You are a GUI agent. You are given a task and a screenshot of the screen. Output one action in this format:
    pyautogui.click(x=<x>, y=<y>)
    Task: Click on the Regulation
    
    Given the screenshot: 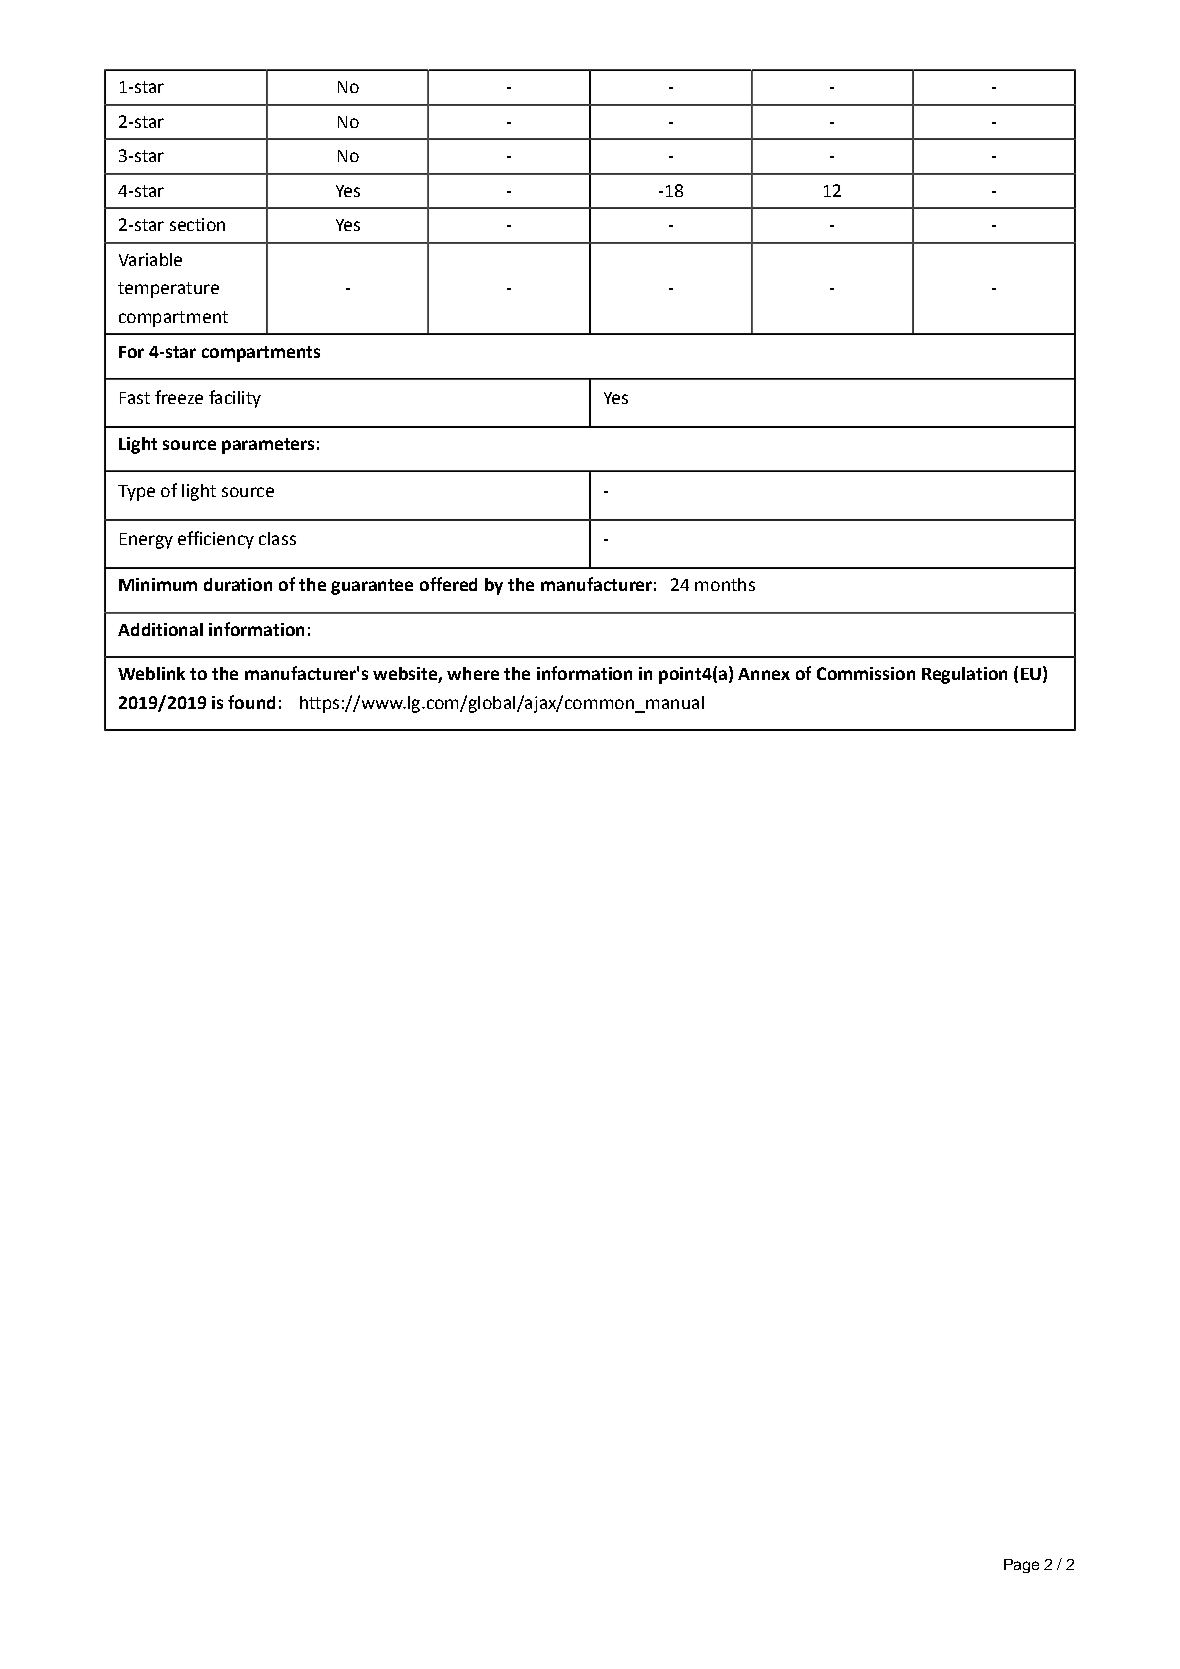 What is the action you would take?
    pyautogui.click(x=964, y=675)
